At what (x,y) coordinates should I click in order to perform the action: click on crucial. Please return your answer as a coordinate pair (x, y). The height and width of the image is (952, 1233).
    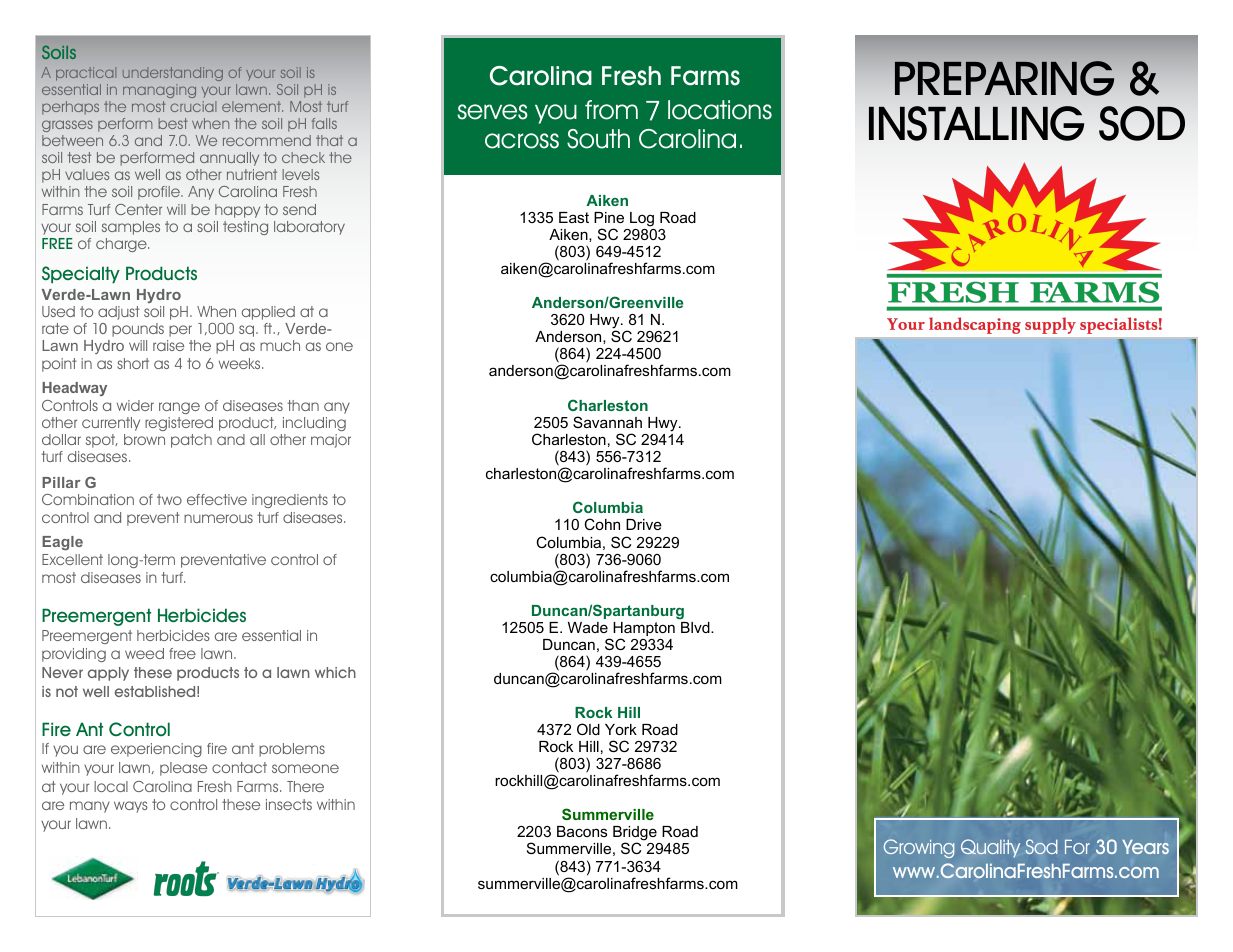
    Looking at the image, I should click on (193, 106).
